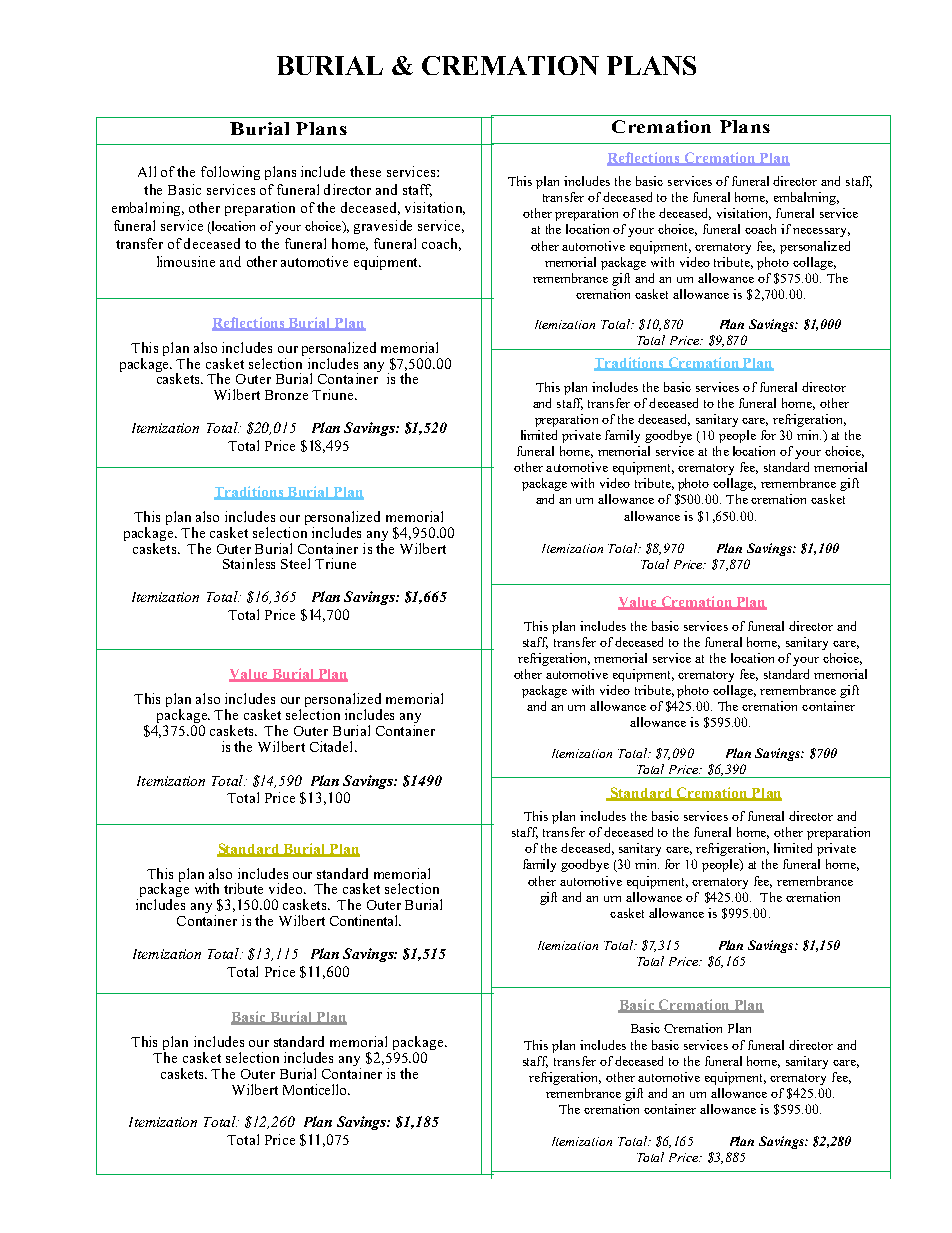 The width and height of the screenshot is (952, 1233). What do you see at coordinates (295, 563) in the screenshot?
I see `Steel` at bounding box center [295, 563].
